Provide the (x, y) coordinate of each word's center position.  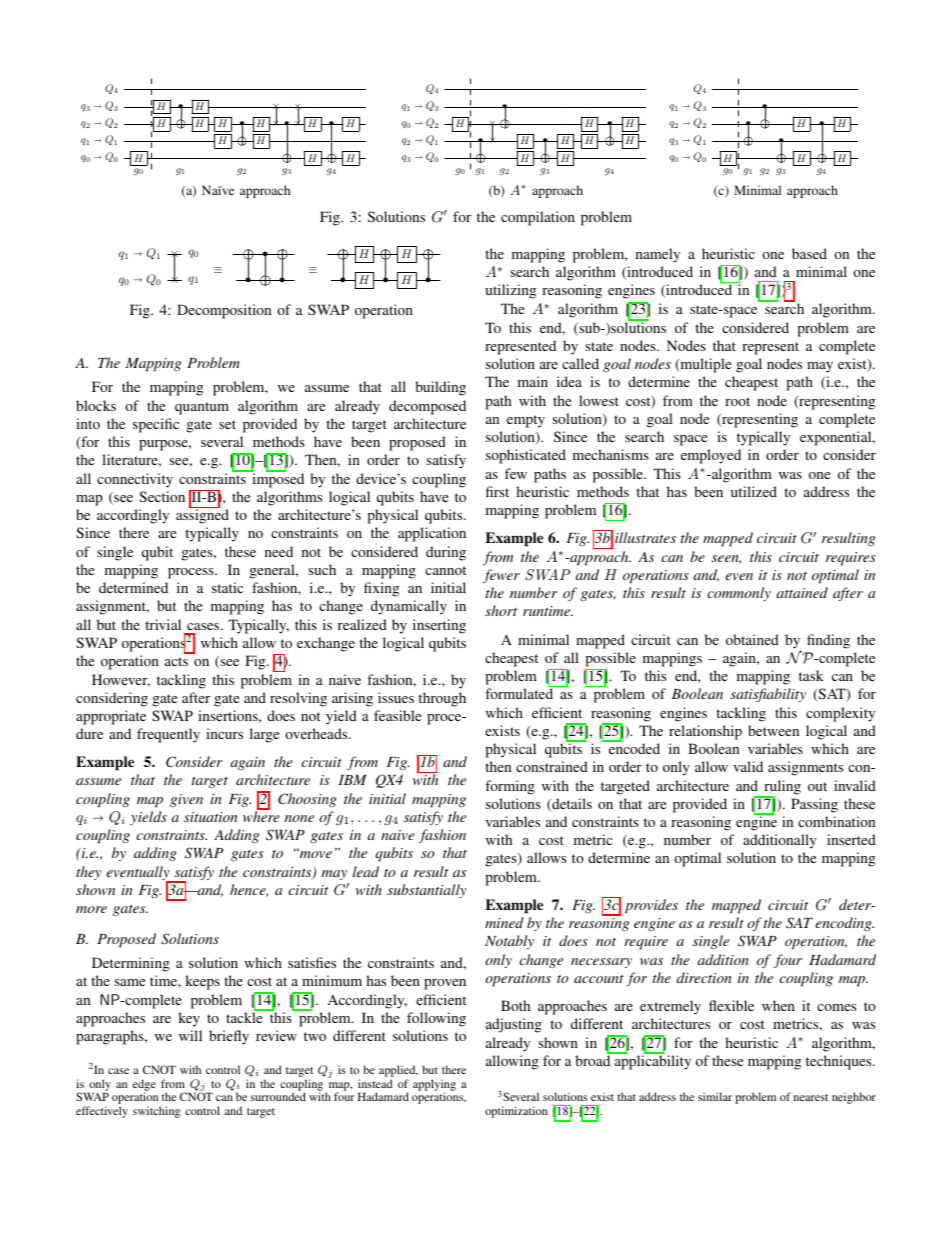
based (809, 253)
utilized (754, 491)
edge (144, 1086)
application (432, 534)
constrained (552, 766)
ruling (781, 788)
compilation (538, 218)
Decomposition (224, 311)
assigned (202, 516)
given (186, 800)
